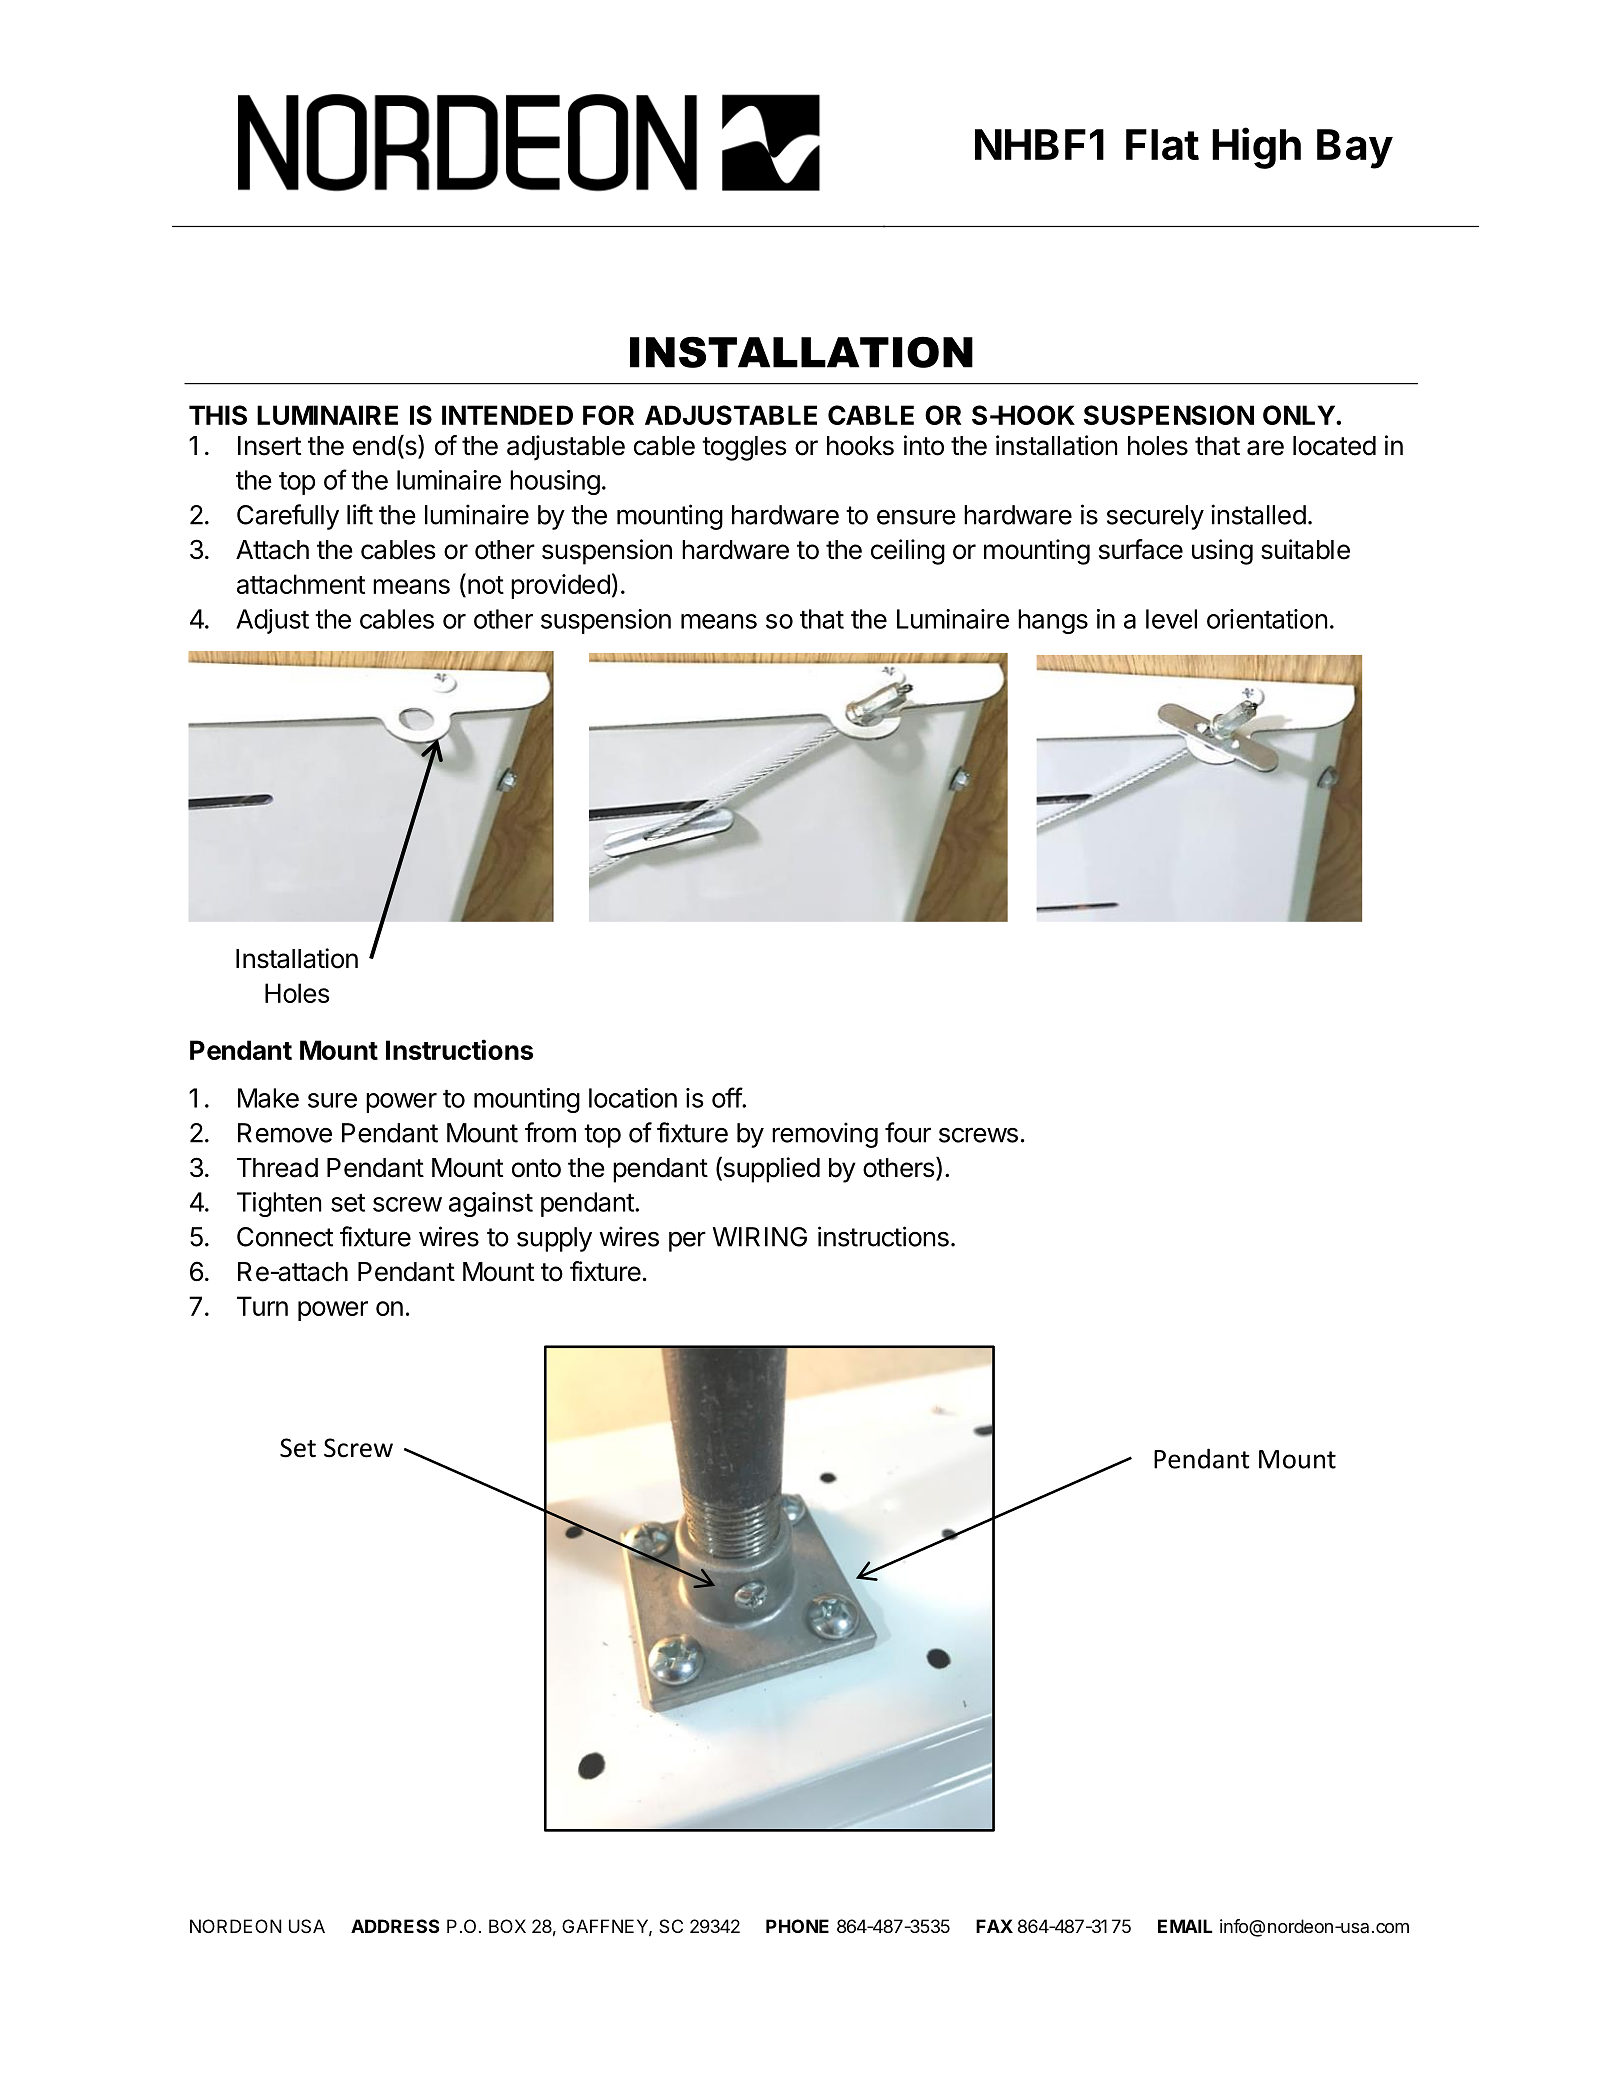 Image resolution: width=1602 pixels, height=2073 pixels. I want to click on ADDRESS, so click(395, 1926).
